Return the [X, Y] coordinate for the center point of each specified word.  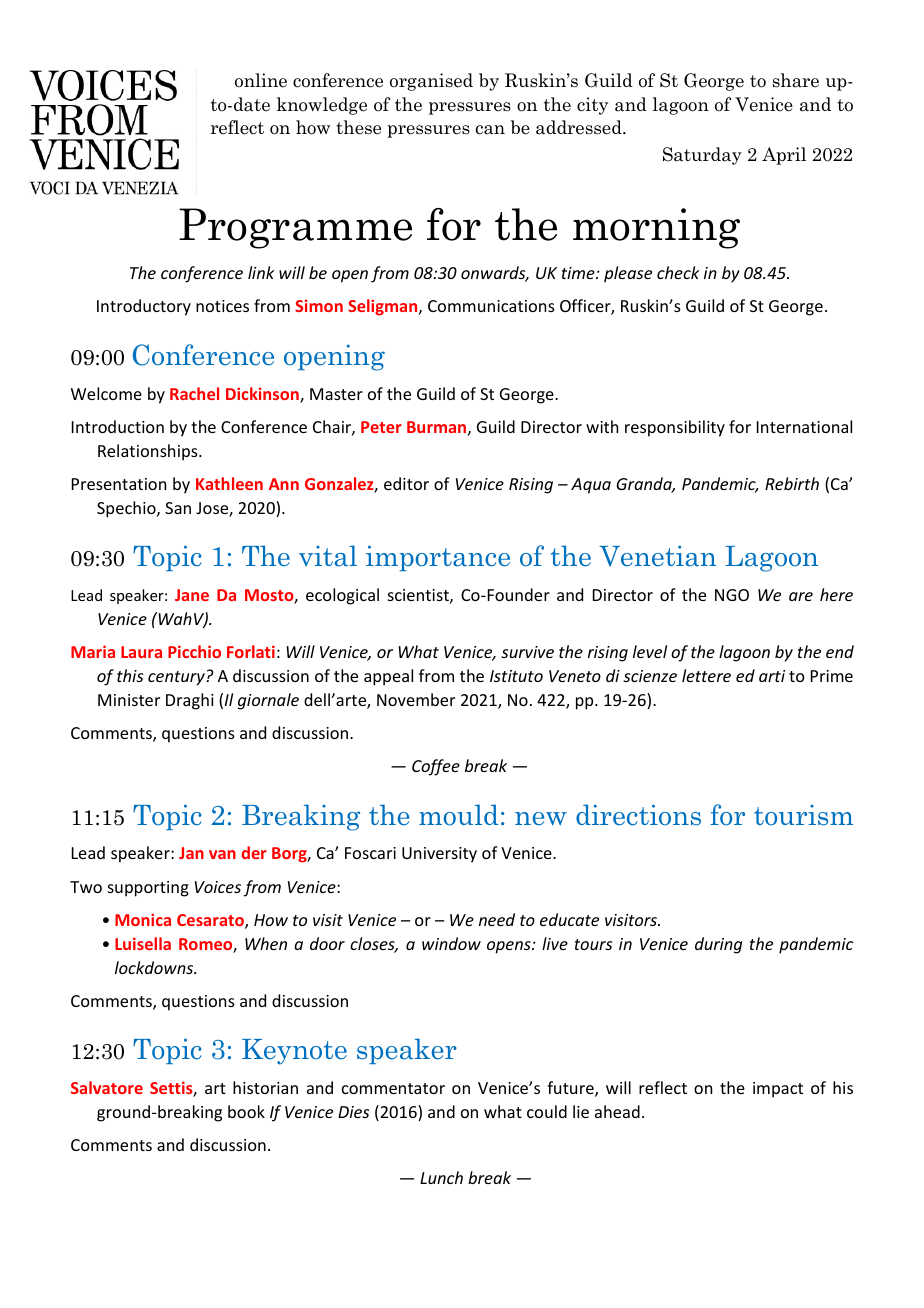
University [439, 855]
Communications [491, 306]
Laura [141, 652]
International [804, 426]
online [261, 80]
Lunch [441, 1177]
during [718, 945]
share [796, 80]
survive [527, 652]
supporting [148, 889]
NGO [732, 595]
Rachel [194, 393]
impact [778, 1090]
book [246, 1111]
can [490, 130]
